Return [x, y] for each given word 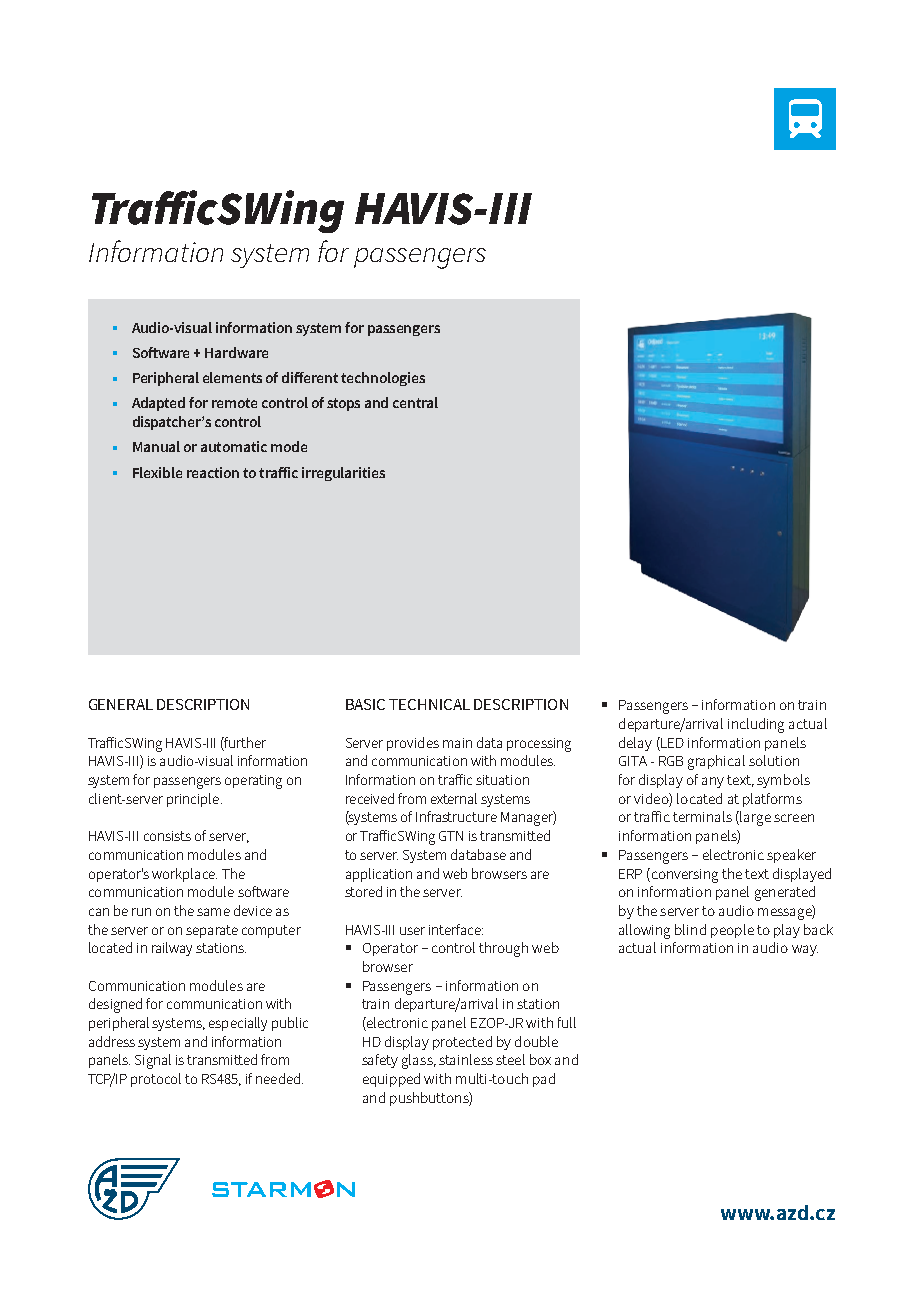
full [567, 1022]
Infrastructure [456, 816]
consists [167, 836]
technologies [383, 379]
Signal [153, 1061]
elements [232, 377]
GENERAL [121, 704]
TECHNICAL [429, 704]
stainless [466, 1059]
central [415, 402]
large [755, 818]
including [756, 725]
